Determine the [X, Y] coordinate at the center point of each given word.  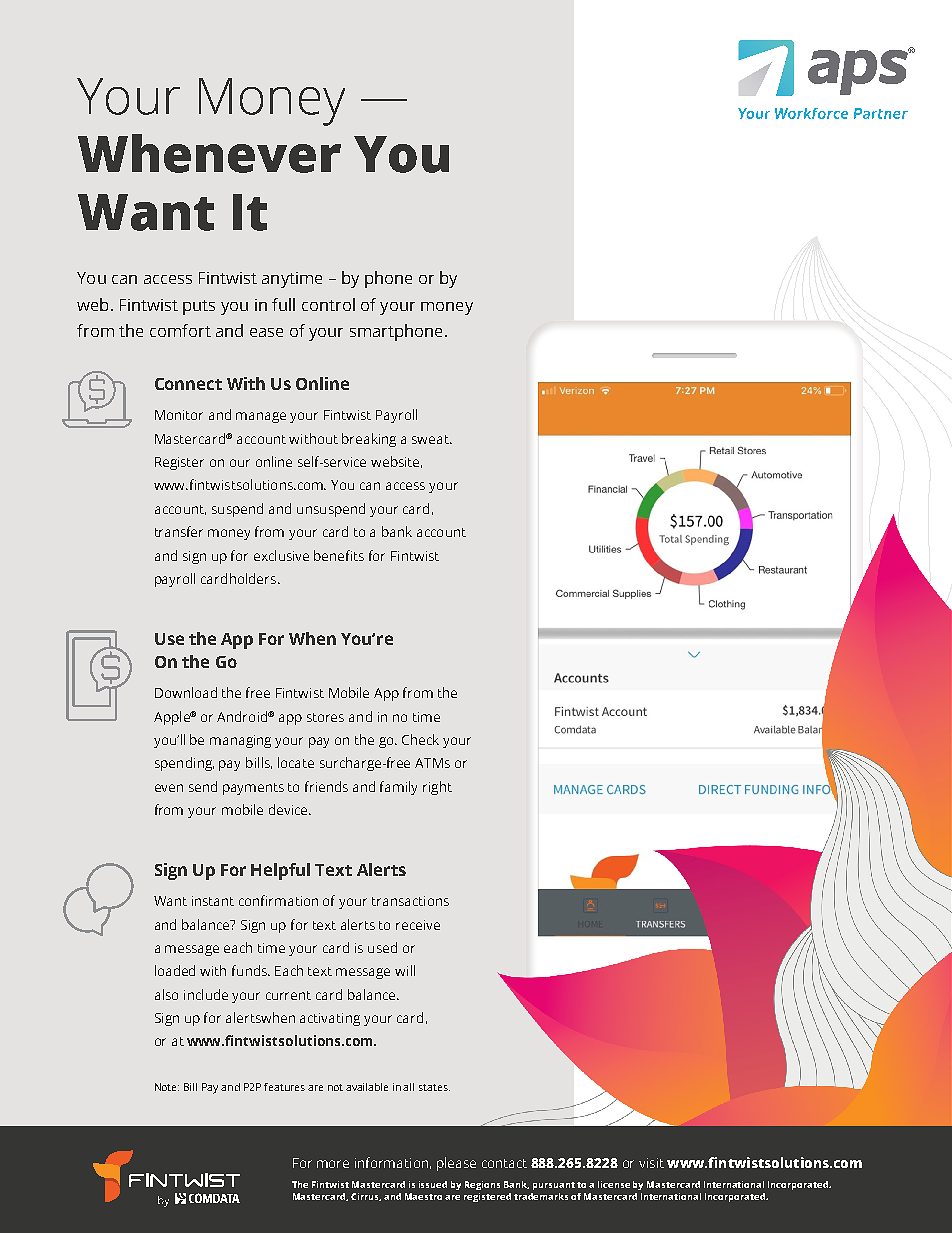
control [328, 304]
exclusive [281, 555]
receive [418, 925]
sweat [431, 439]
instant [213, 901]
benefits [339, 555]
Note [167, 1087]
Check [420, 739]
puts [199, 307]
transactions [410, 901]
